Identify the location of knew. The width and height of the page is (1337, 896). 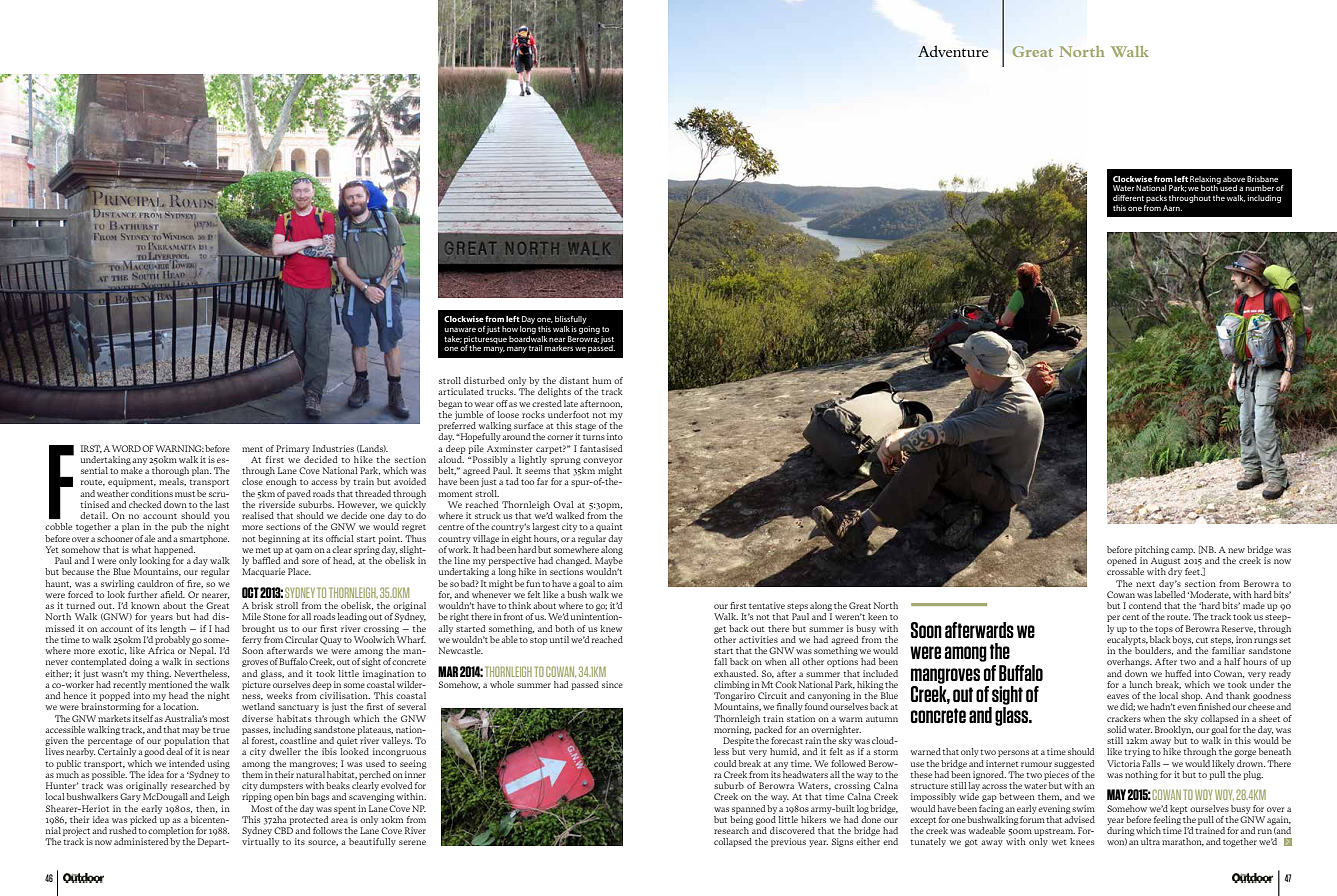
(611, 628).
